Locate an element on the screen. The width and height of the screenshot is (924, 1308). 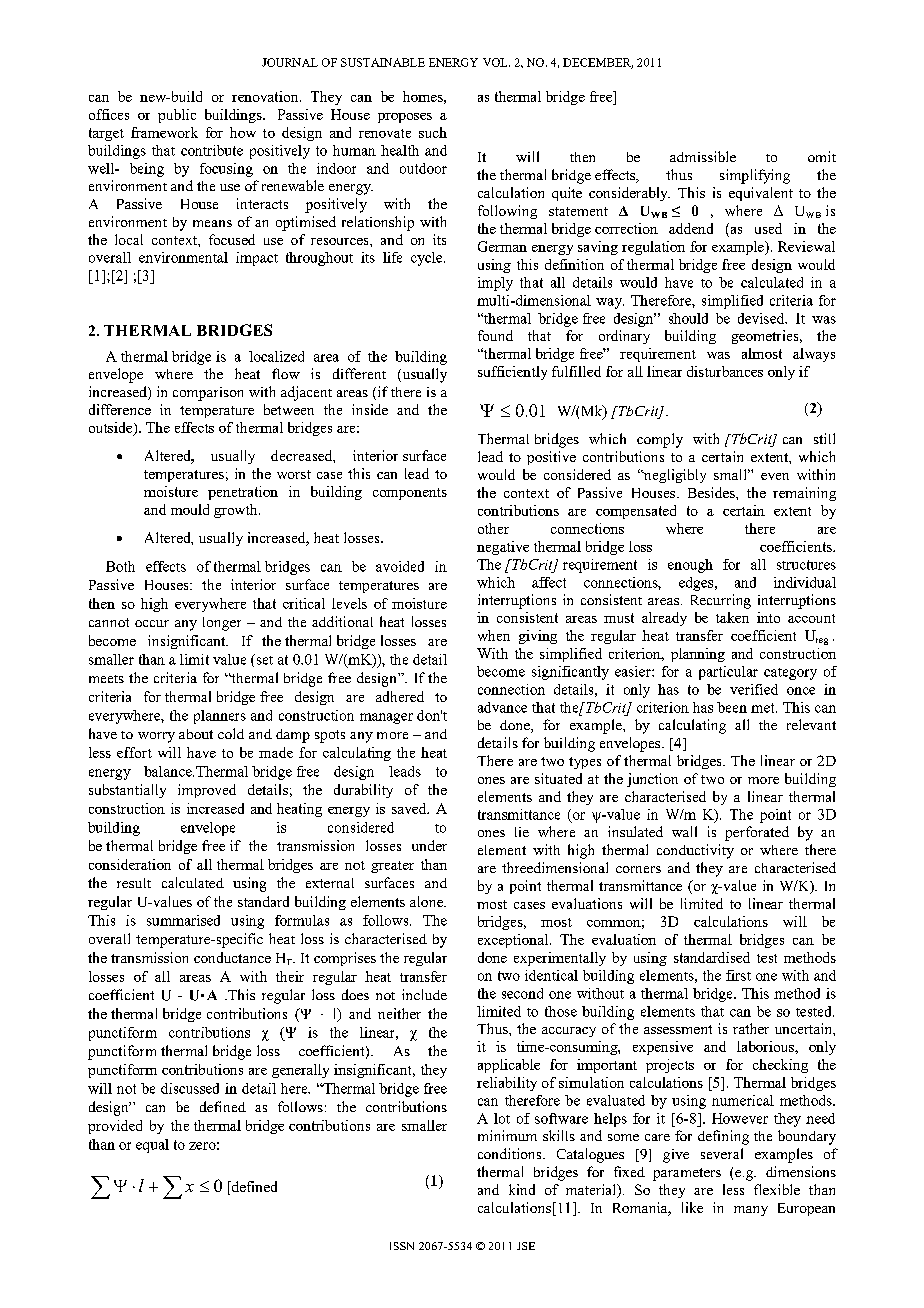
admissible is located at coordinates (703, 156).
